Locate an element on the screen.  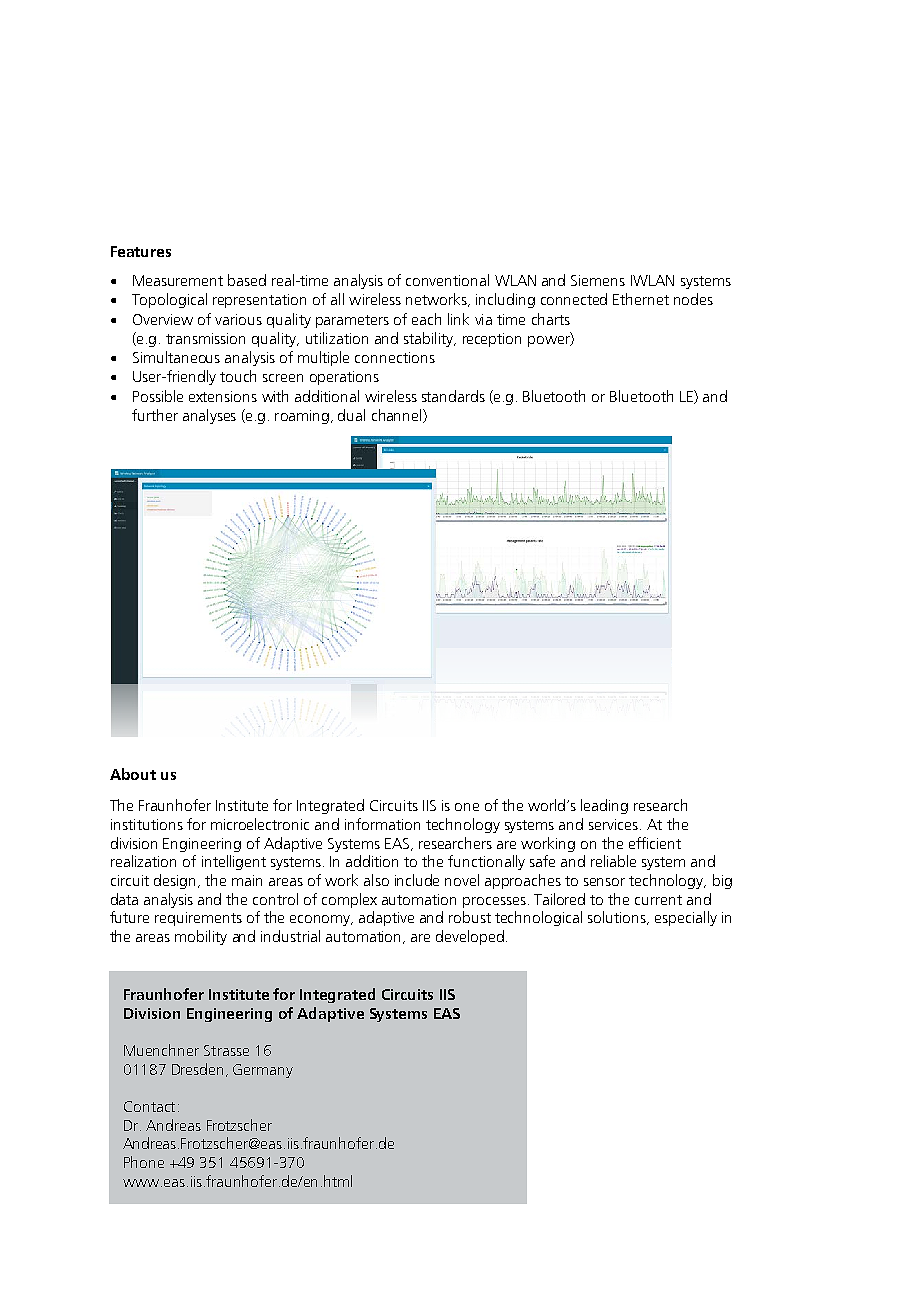
Germany is located at coordinates (263, 1071).
